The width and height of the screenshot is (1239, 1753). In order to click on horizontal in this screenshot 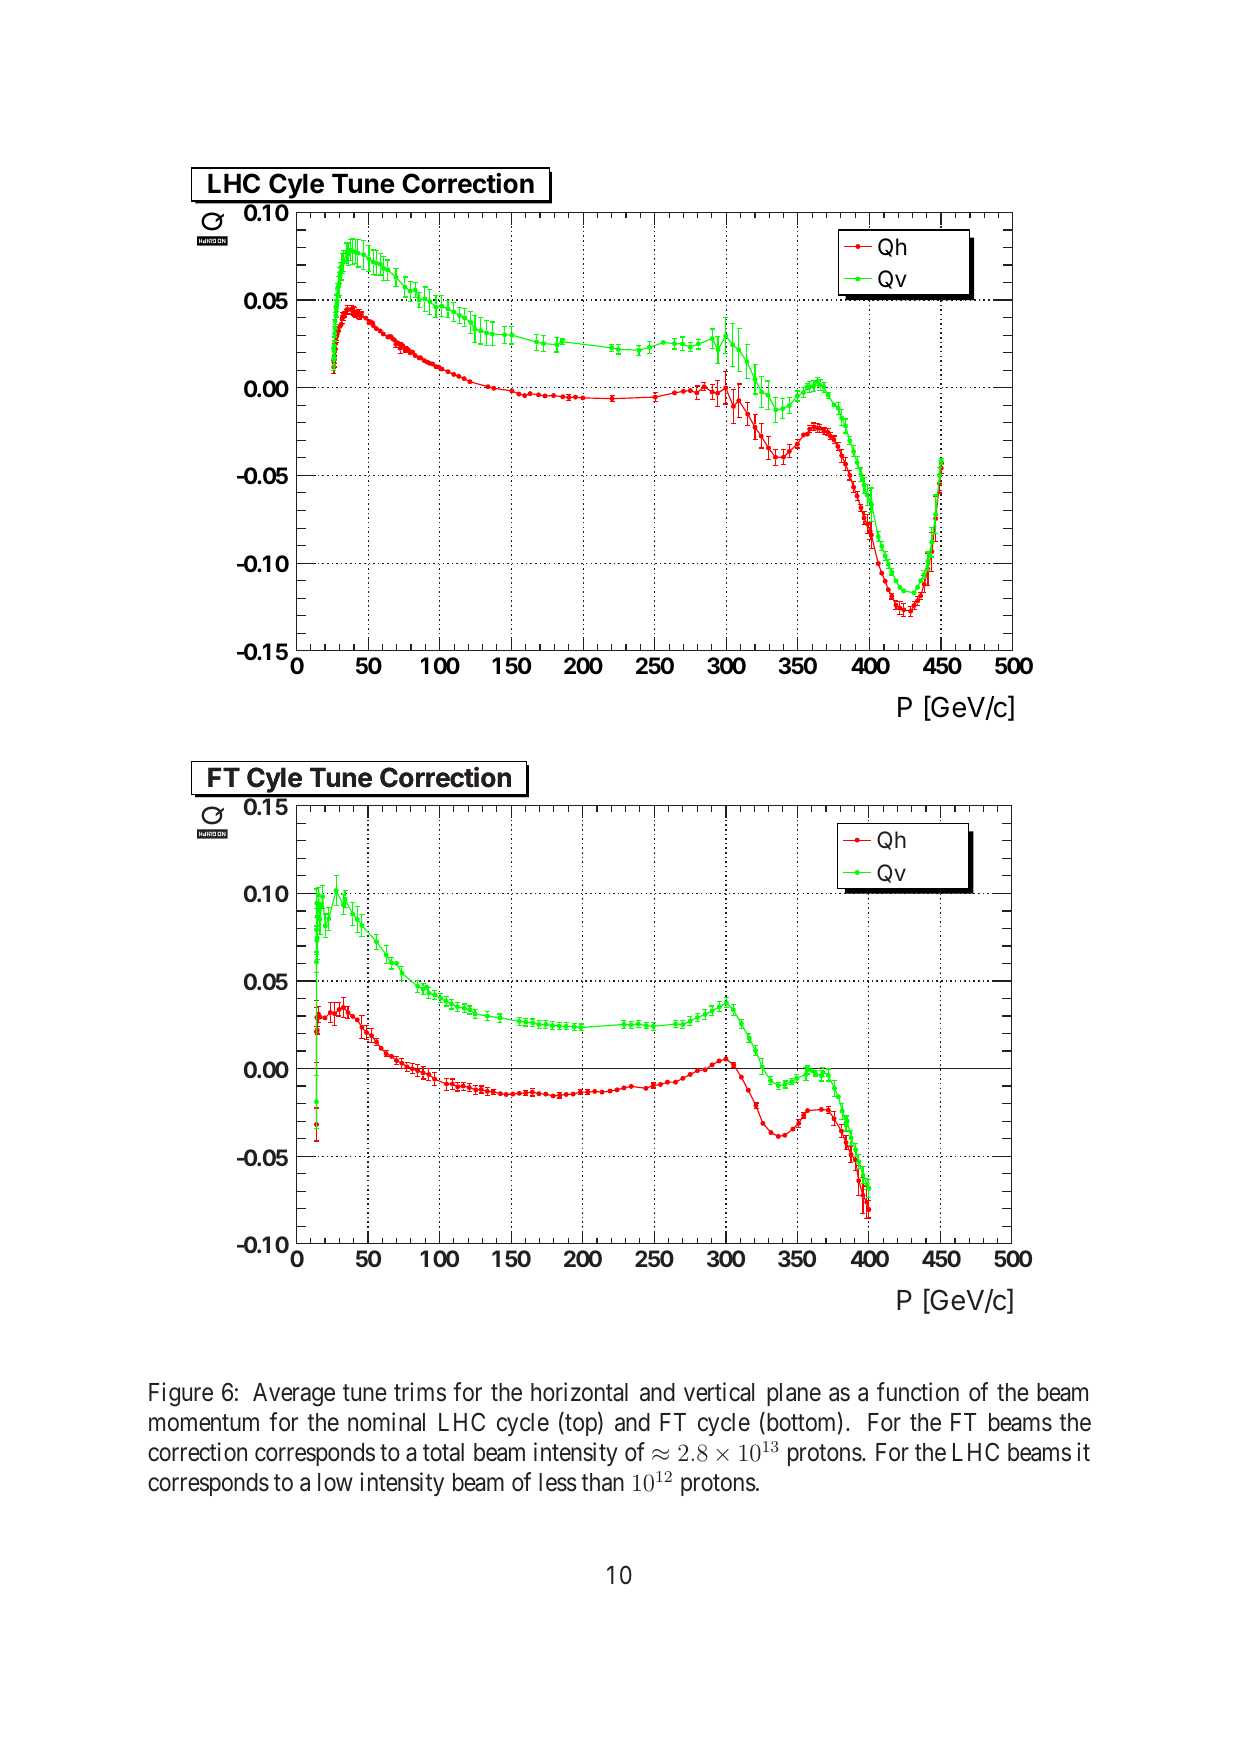, I will do `click(579, 1392)`.
